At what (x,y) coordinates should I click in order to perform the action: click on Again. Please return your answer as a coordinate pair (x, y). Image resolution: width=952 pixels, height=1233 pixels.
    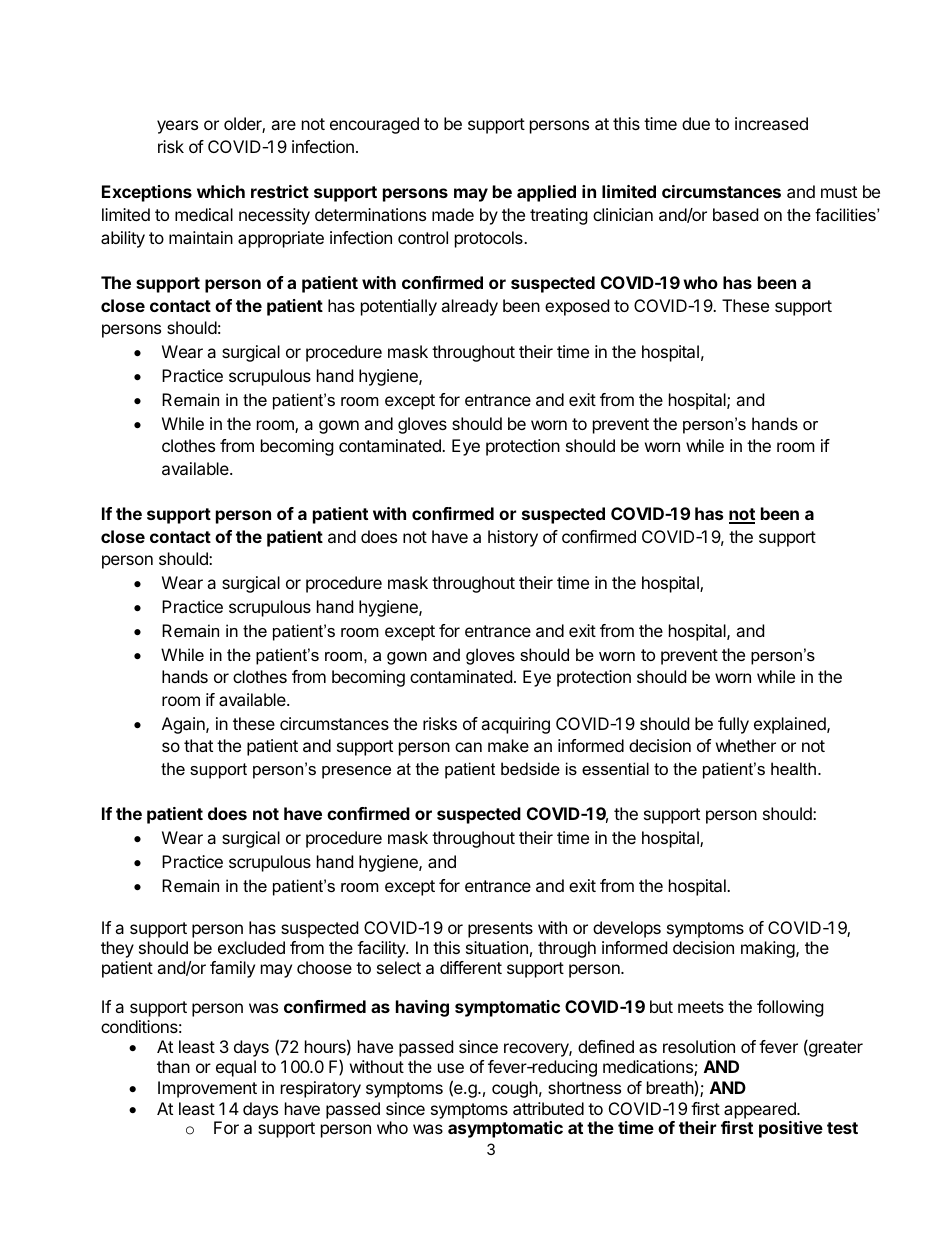
    Looking at the image, I should click on (184, 725).
